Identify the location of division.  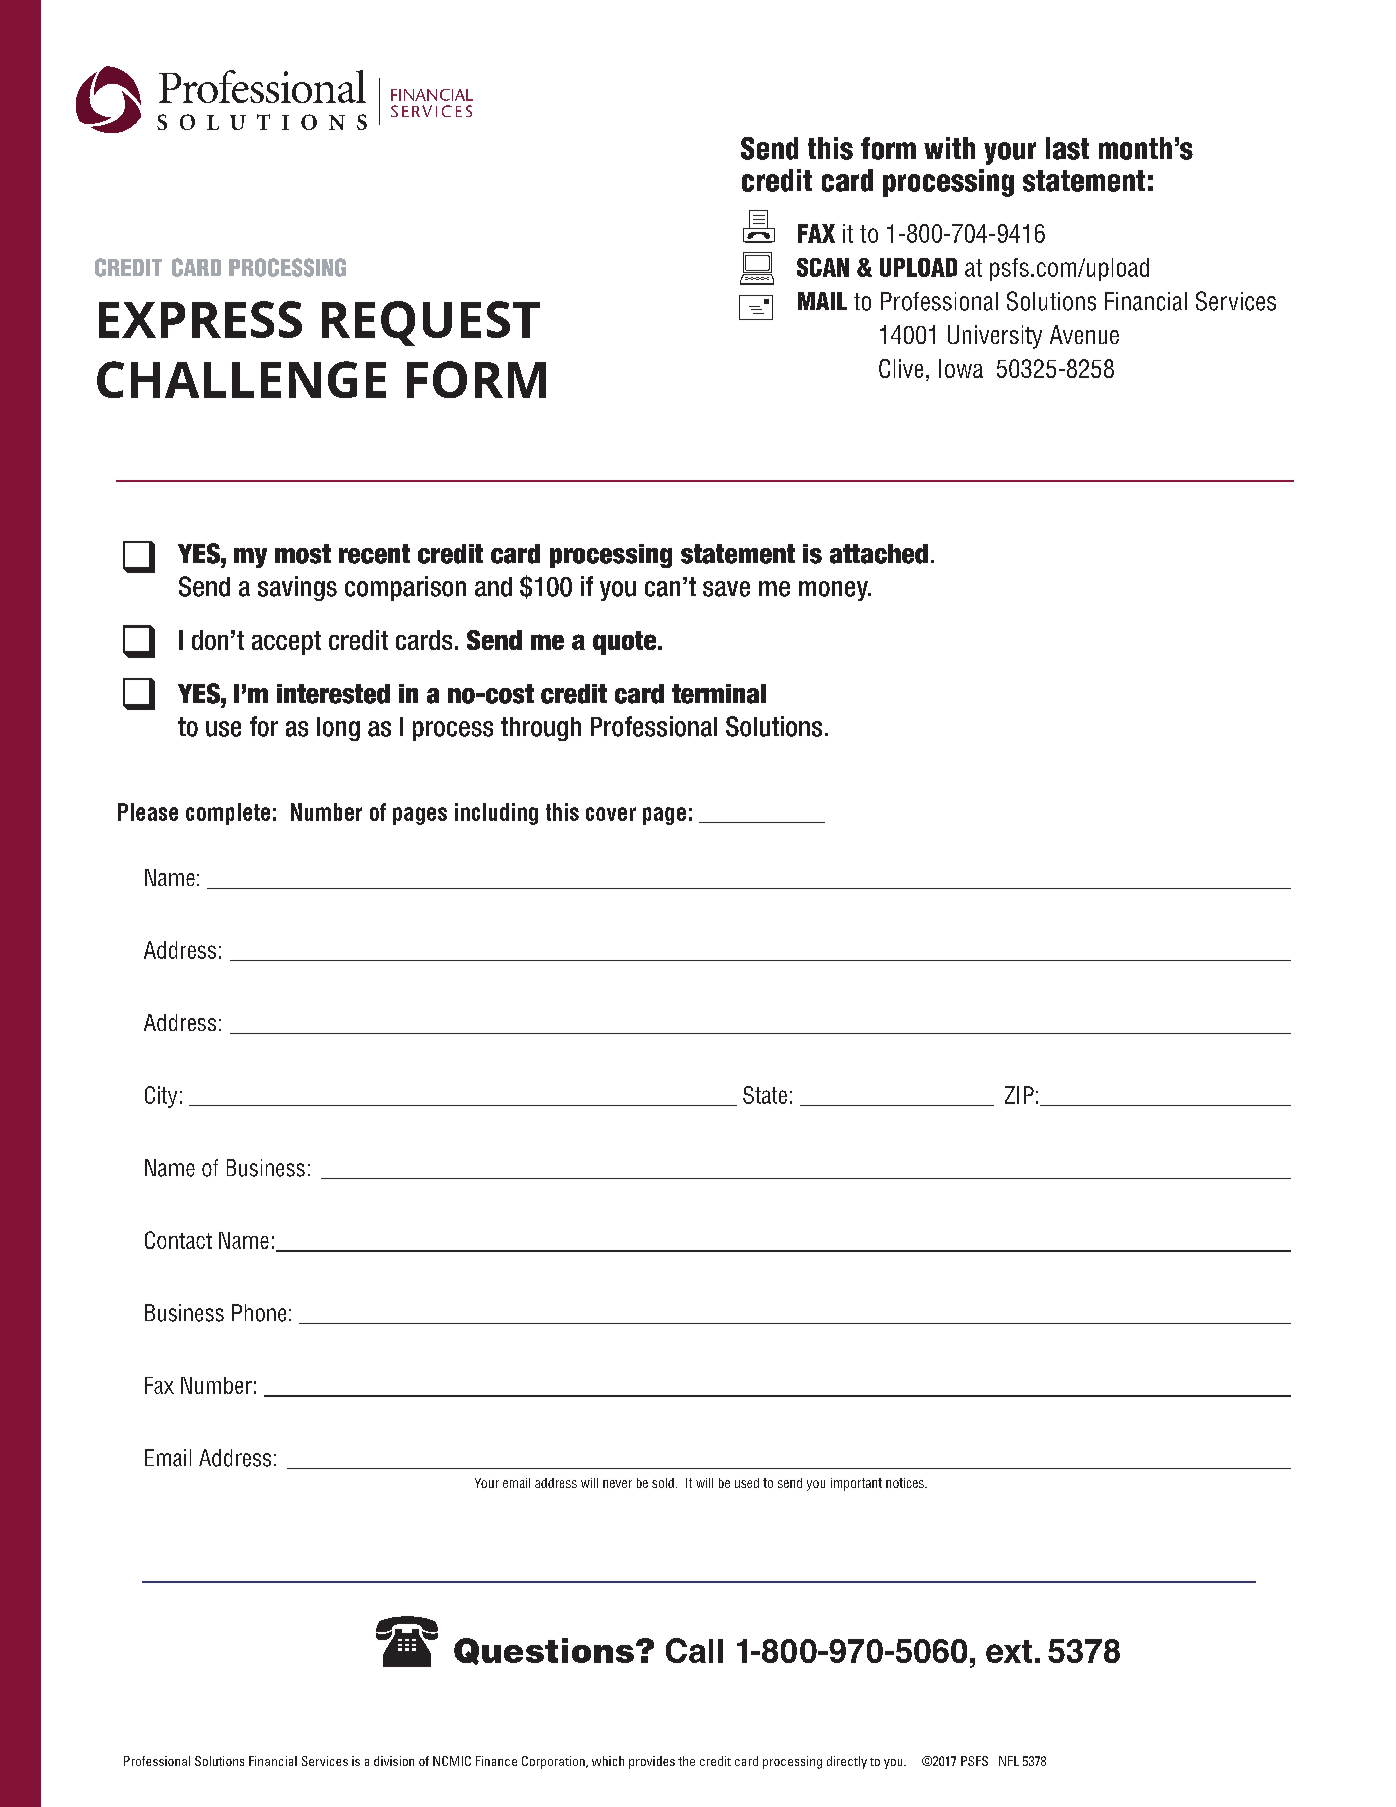
(394, 1761).
